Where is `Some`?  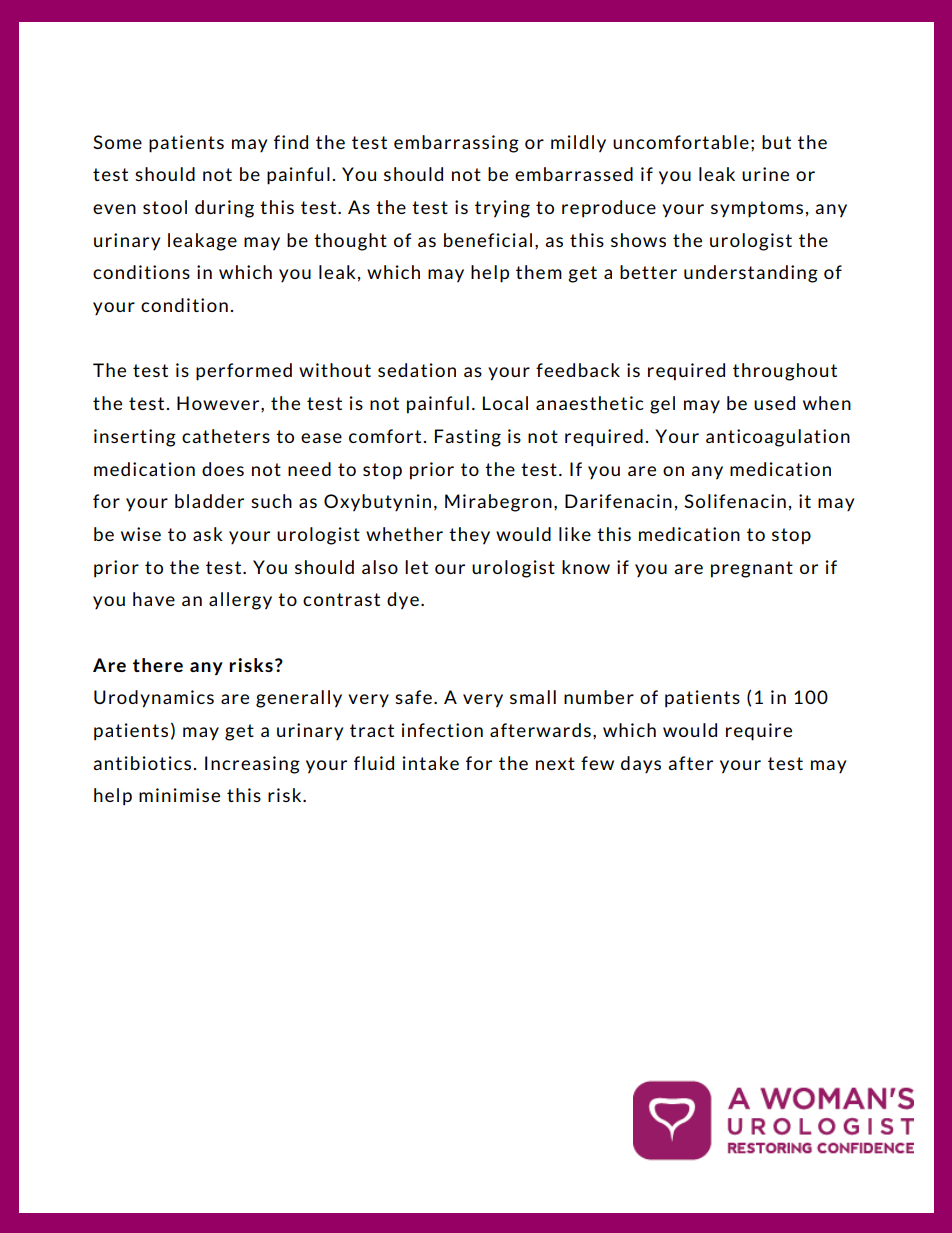 Some is located at coordinates (117, 142).
